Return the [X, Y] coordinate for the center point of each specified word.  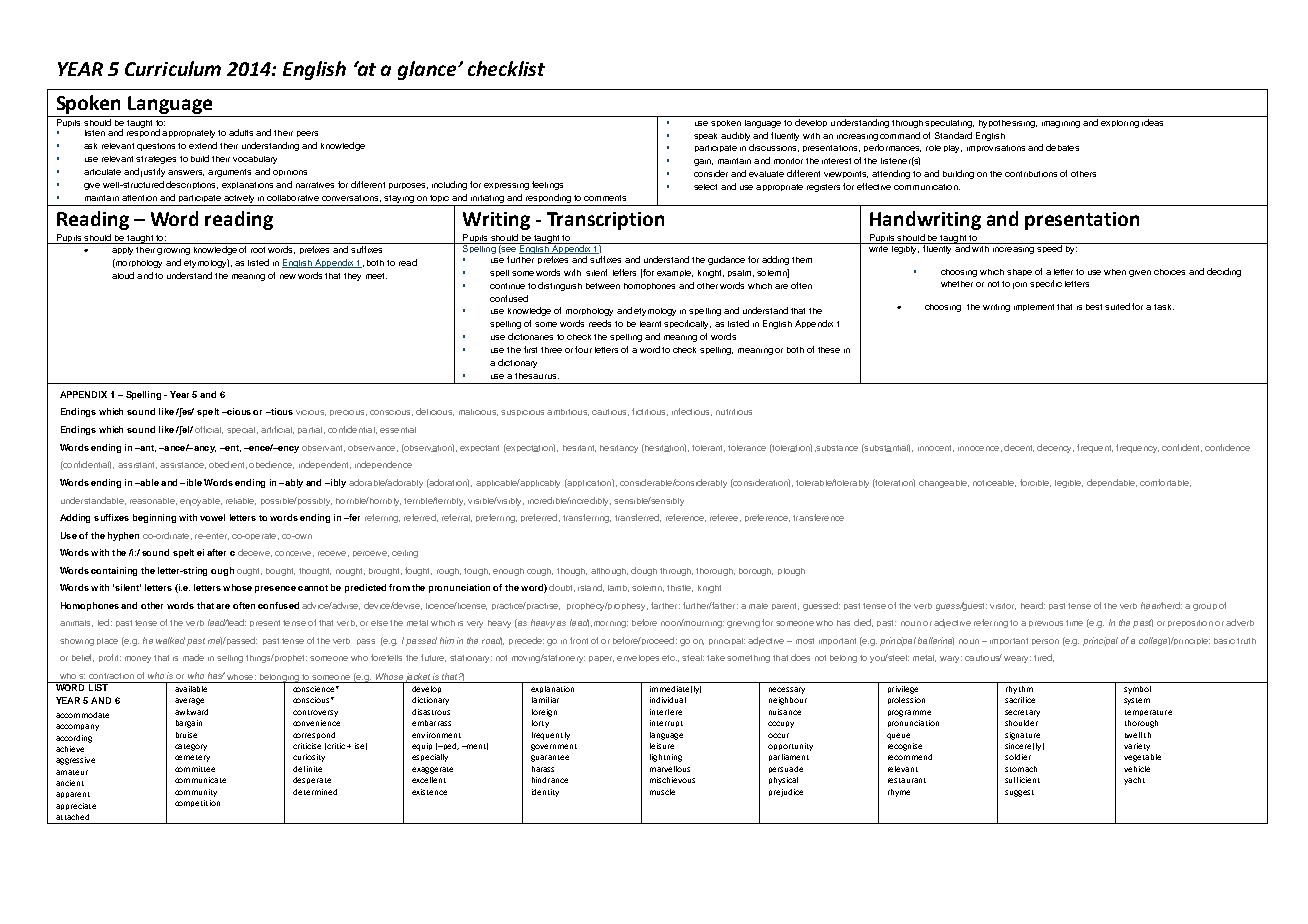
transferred [638, 518]
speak [705, 136]
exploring [1120, 124]
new [288, 276]
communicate [200, 780]
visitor [1003, 606]
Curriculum [173, 68]
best [1094, 307]
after [216, 552]
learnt [650, 324]
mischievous [672, 780]
